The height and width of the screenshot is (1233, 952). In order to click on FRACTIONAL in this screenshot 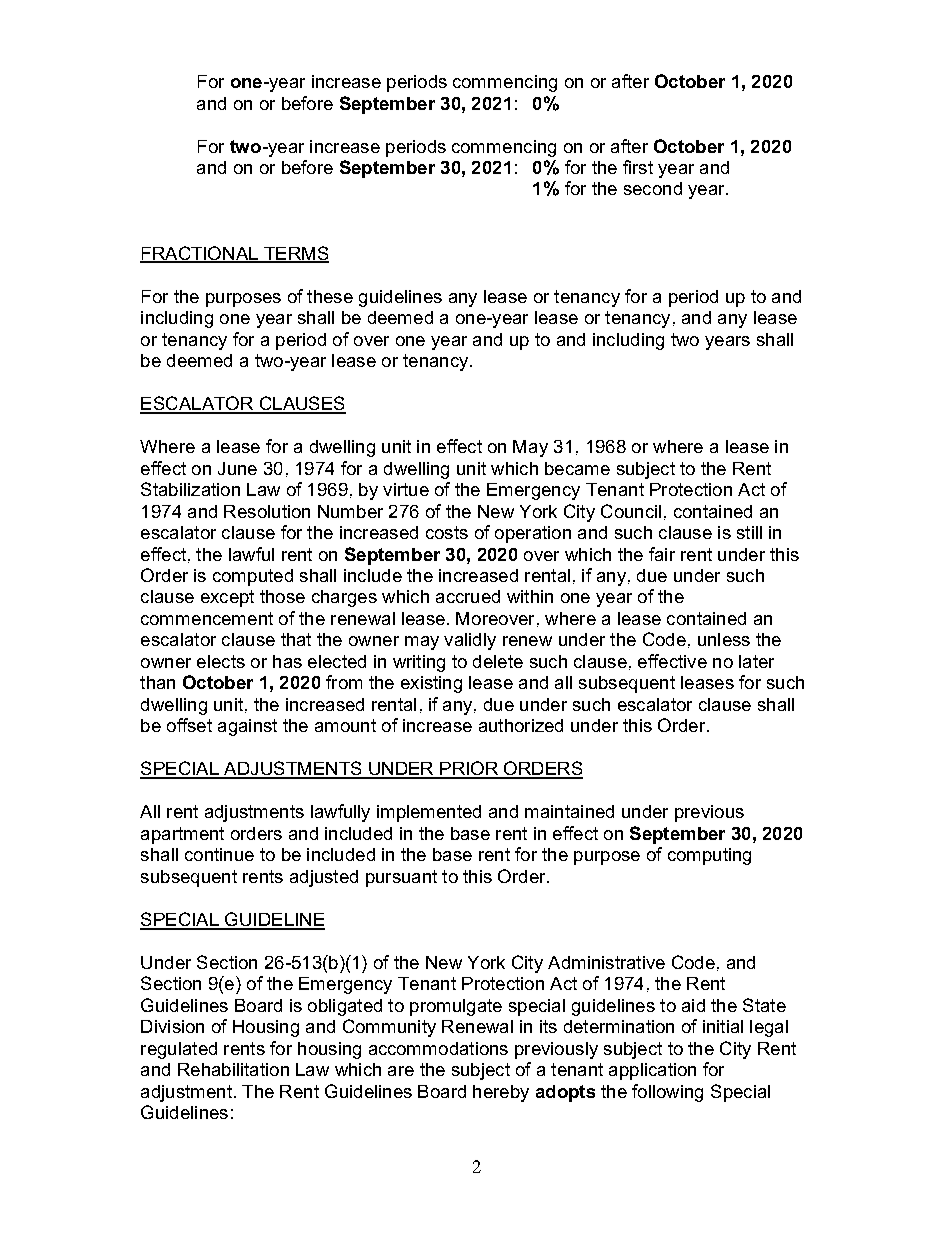, I will do `click(200, 254)`.
